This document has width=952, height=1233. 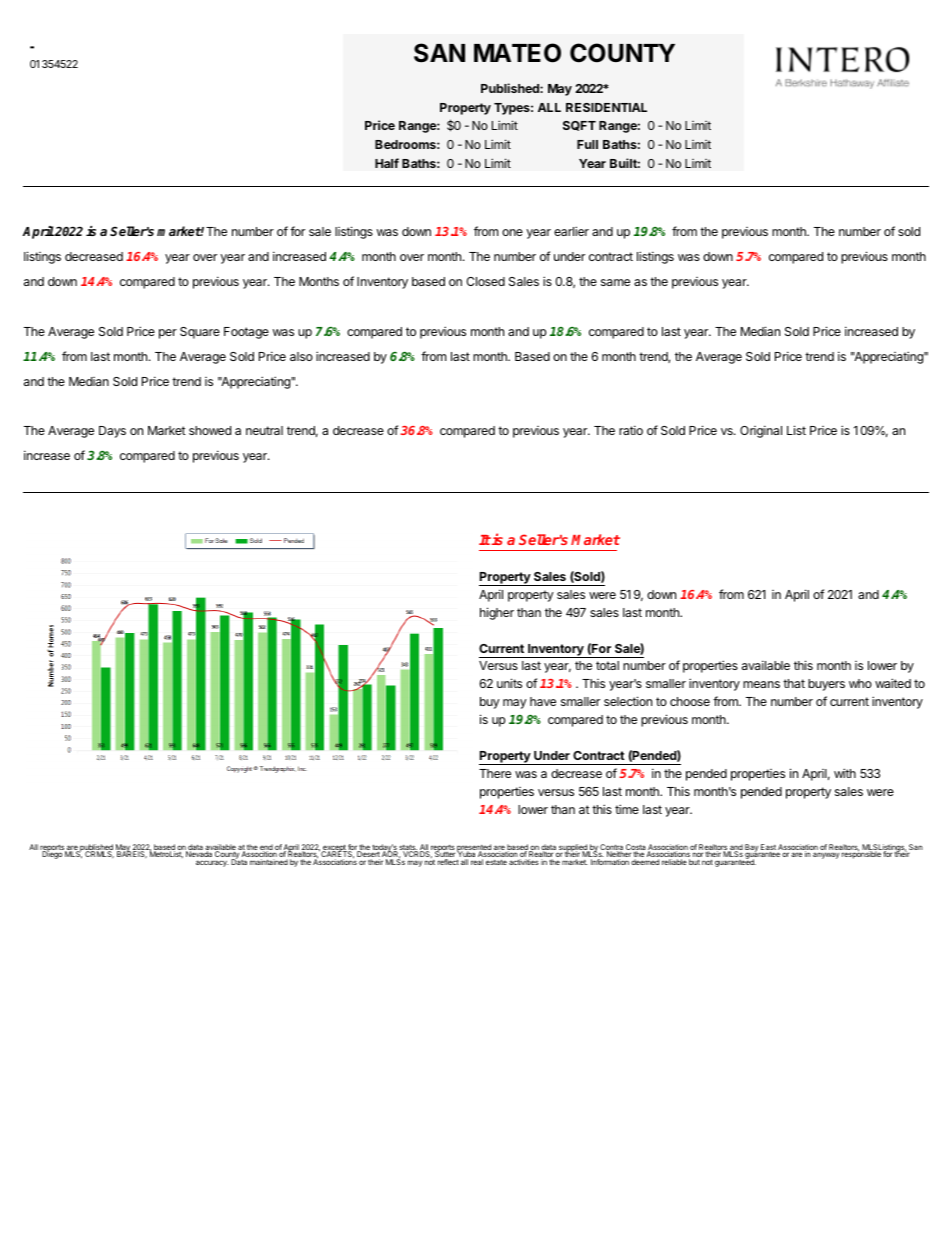 What do you see at coordinates (761, 431) in the document?
I see `Original` at bounding box center [761, 431].
